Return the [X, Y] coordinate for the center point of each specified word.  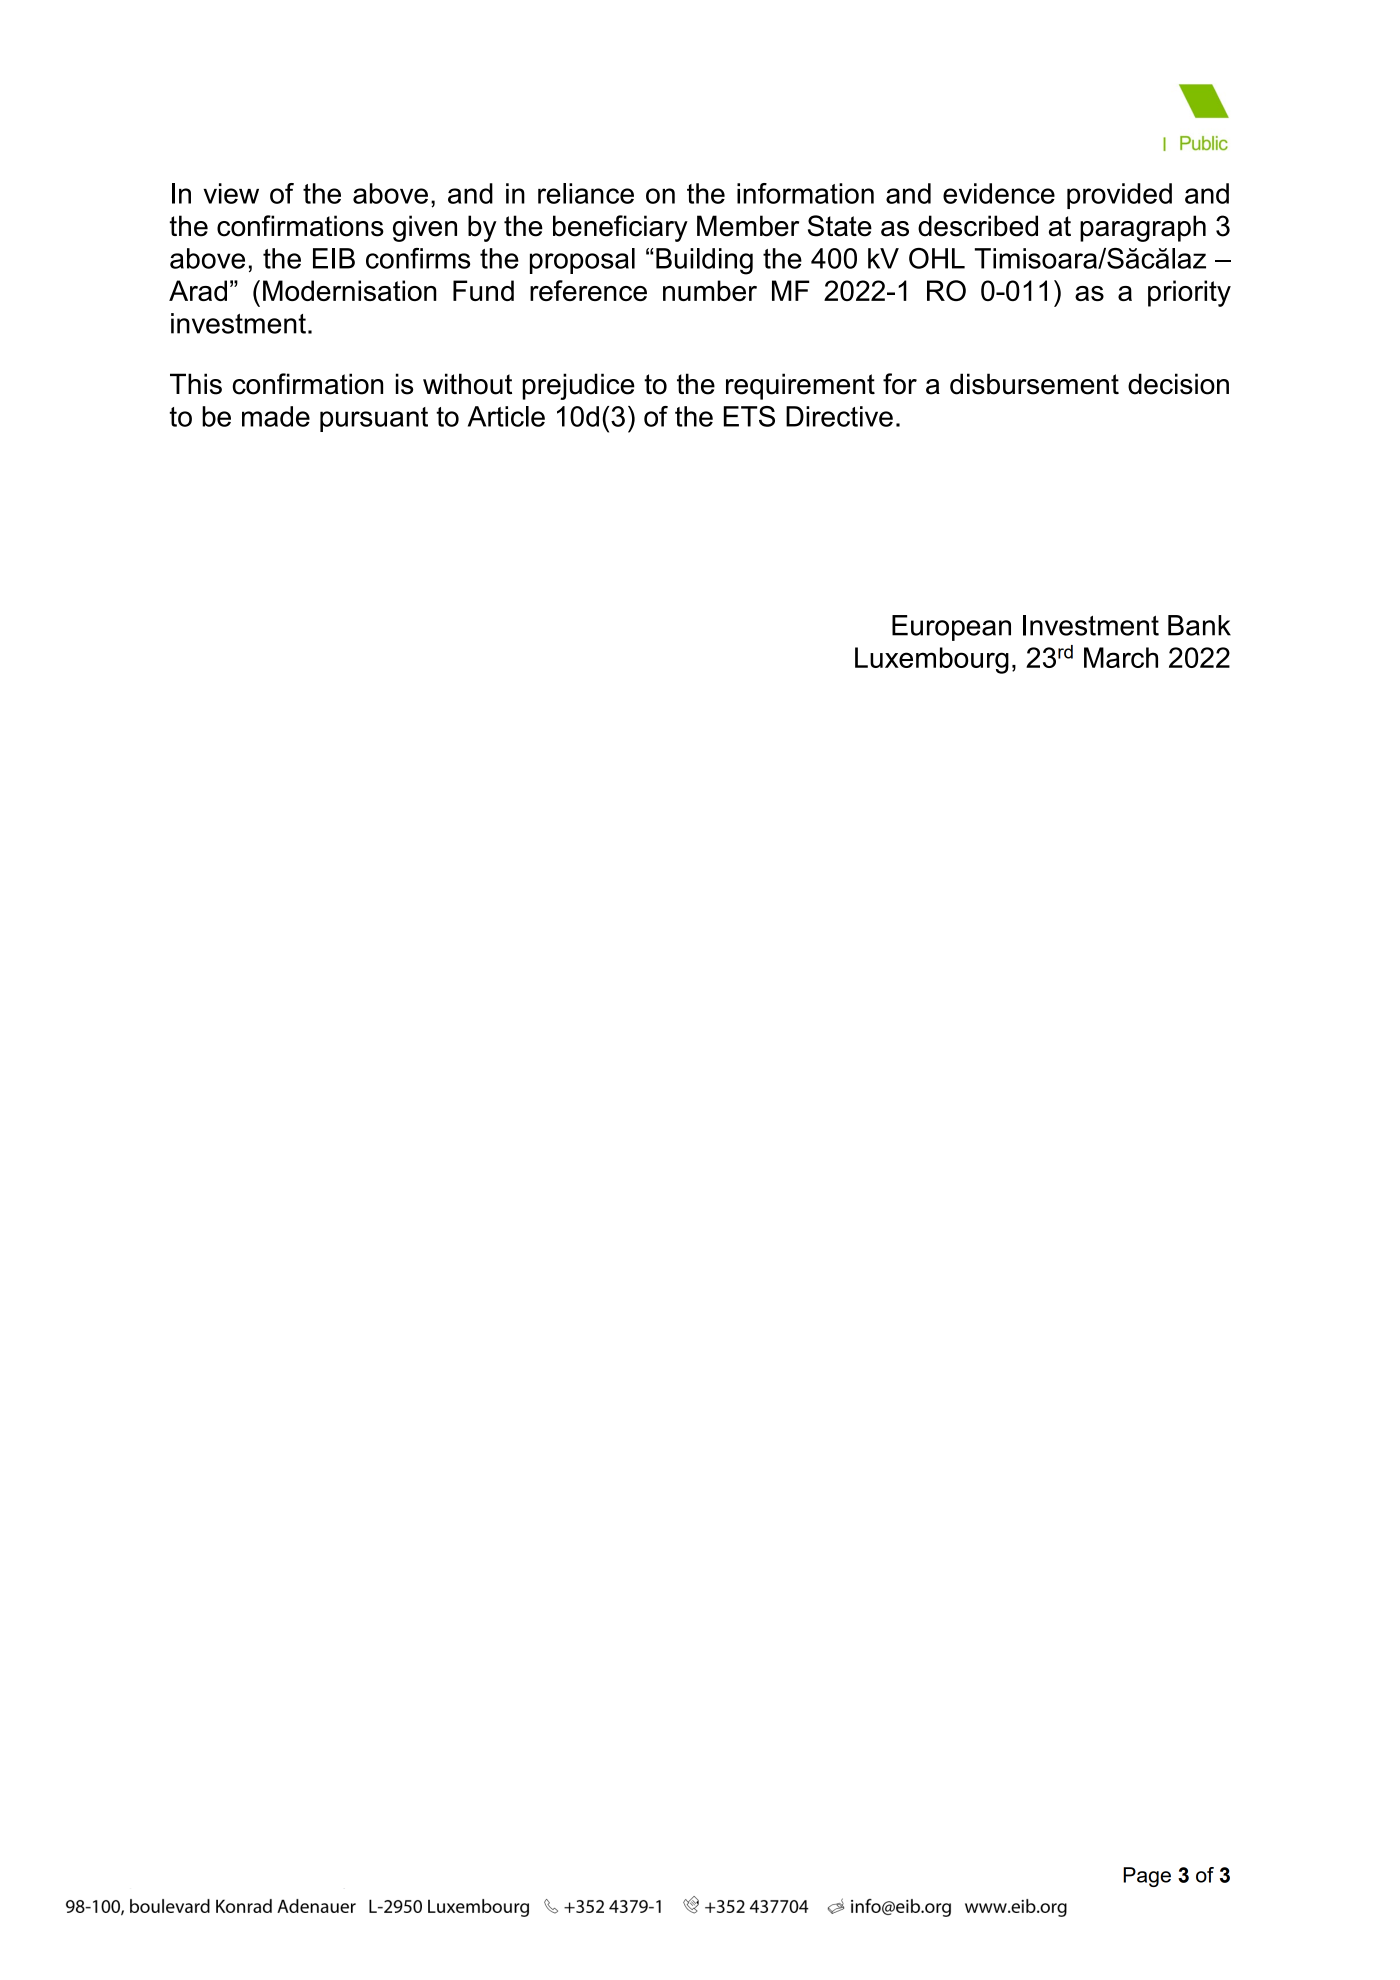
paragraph [1143, 228]
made [276, 416]
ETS [749, 416]
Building [704, 261]
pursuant [374, 419]
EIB [334, 258]
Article [506, 416]
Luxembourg [932, 660]
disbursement [1034, 384]
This [196, 384]
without [467, 384]
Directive [839, 416]
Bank [1199, 625]
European [951, 628]
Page [1147, 1877]
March [1121, 657]
